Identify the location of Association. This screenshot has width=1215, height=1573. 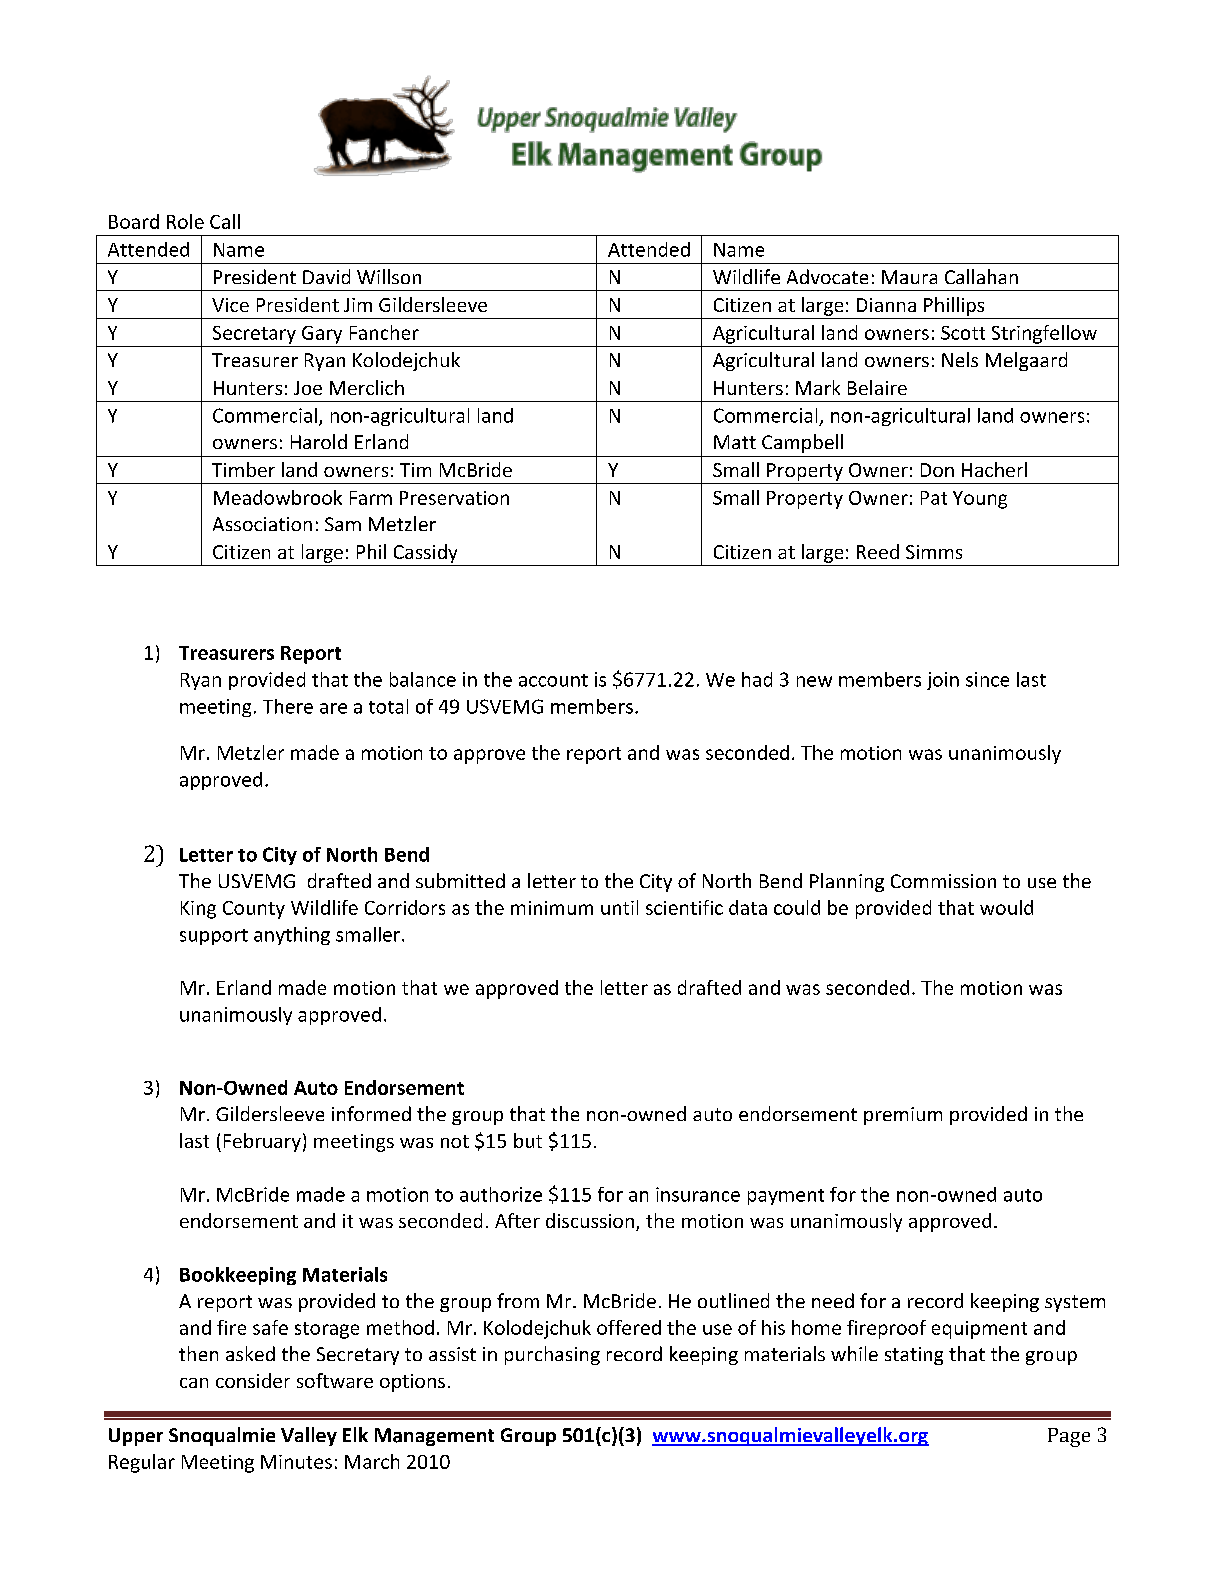
(262, 524).
